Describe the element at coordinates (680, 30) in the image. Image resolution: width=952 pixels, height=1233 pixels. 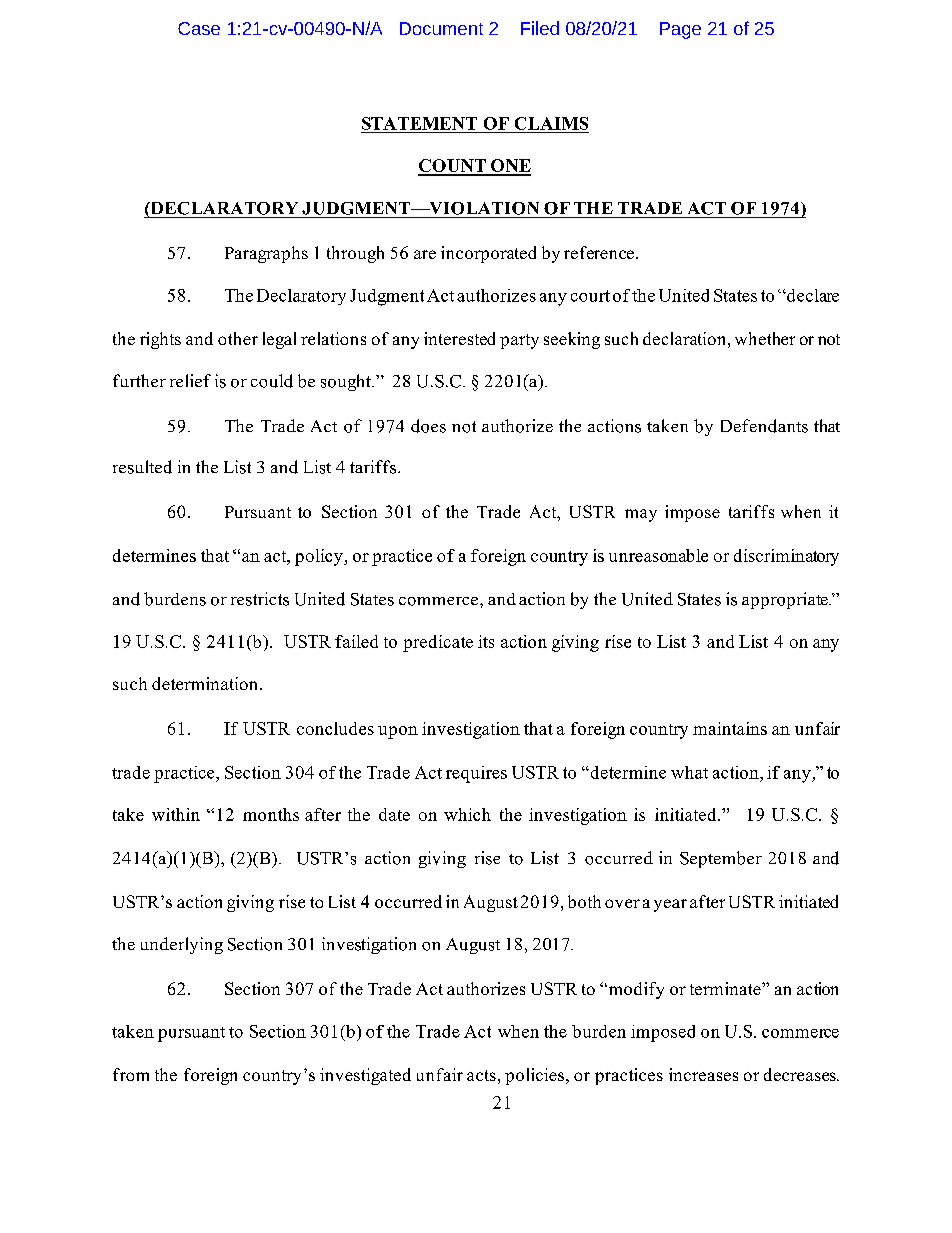
I see `Page` at that location.
